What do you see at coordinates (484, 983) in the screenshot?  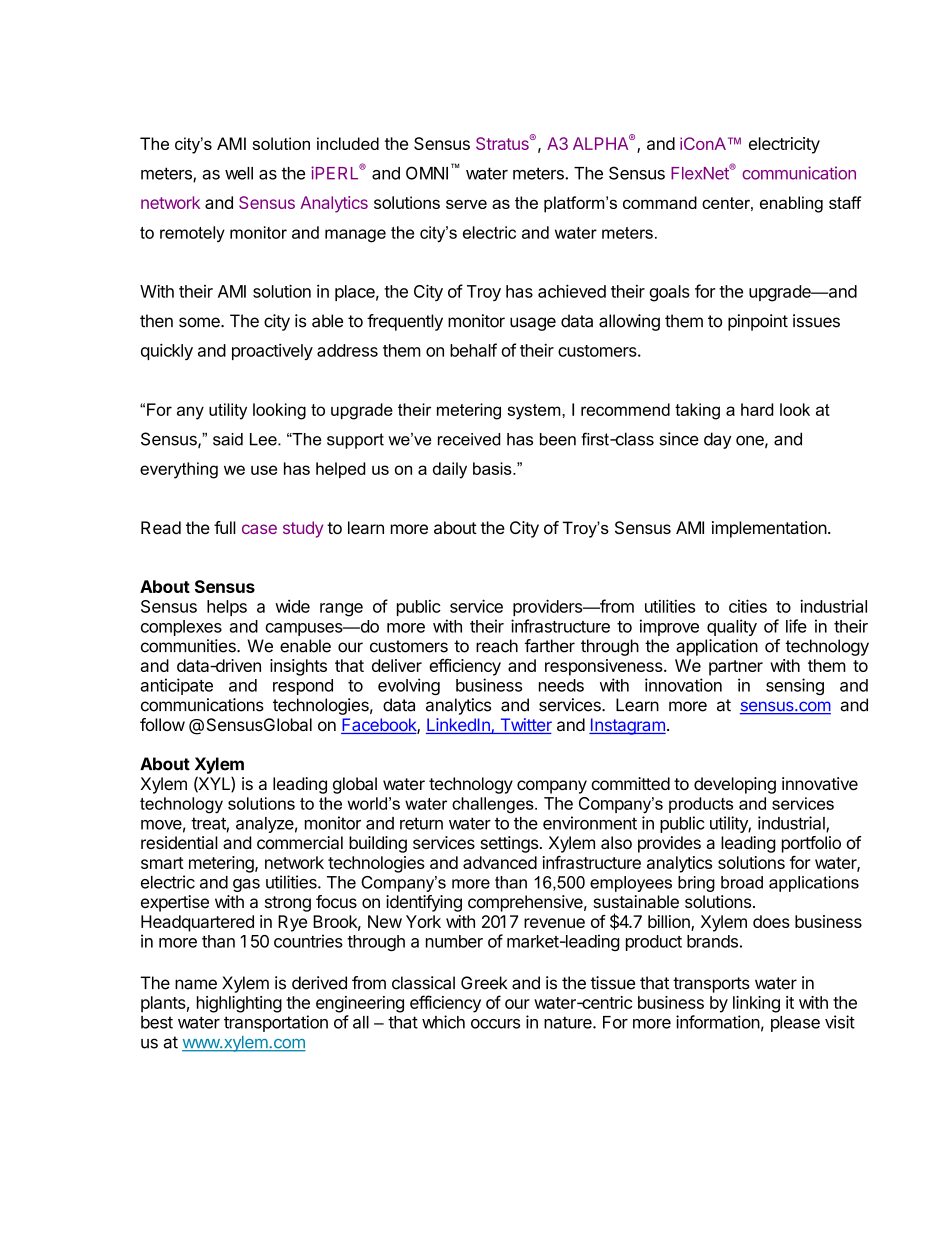 I see `Greek` at bounding box center [484, 983].
